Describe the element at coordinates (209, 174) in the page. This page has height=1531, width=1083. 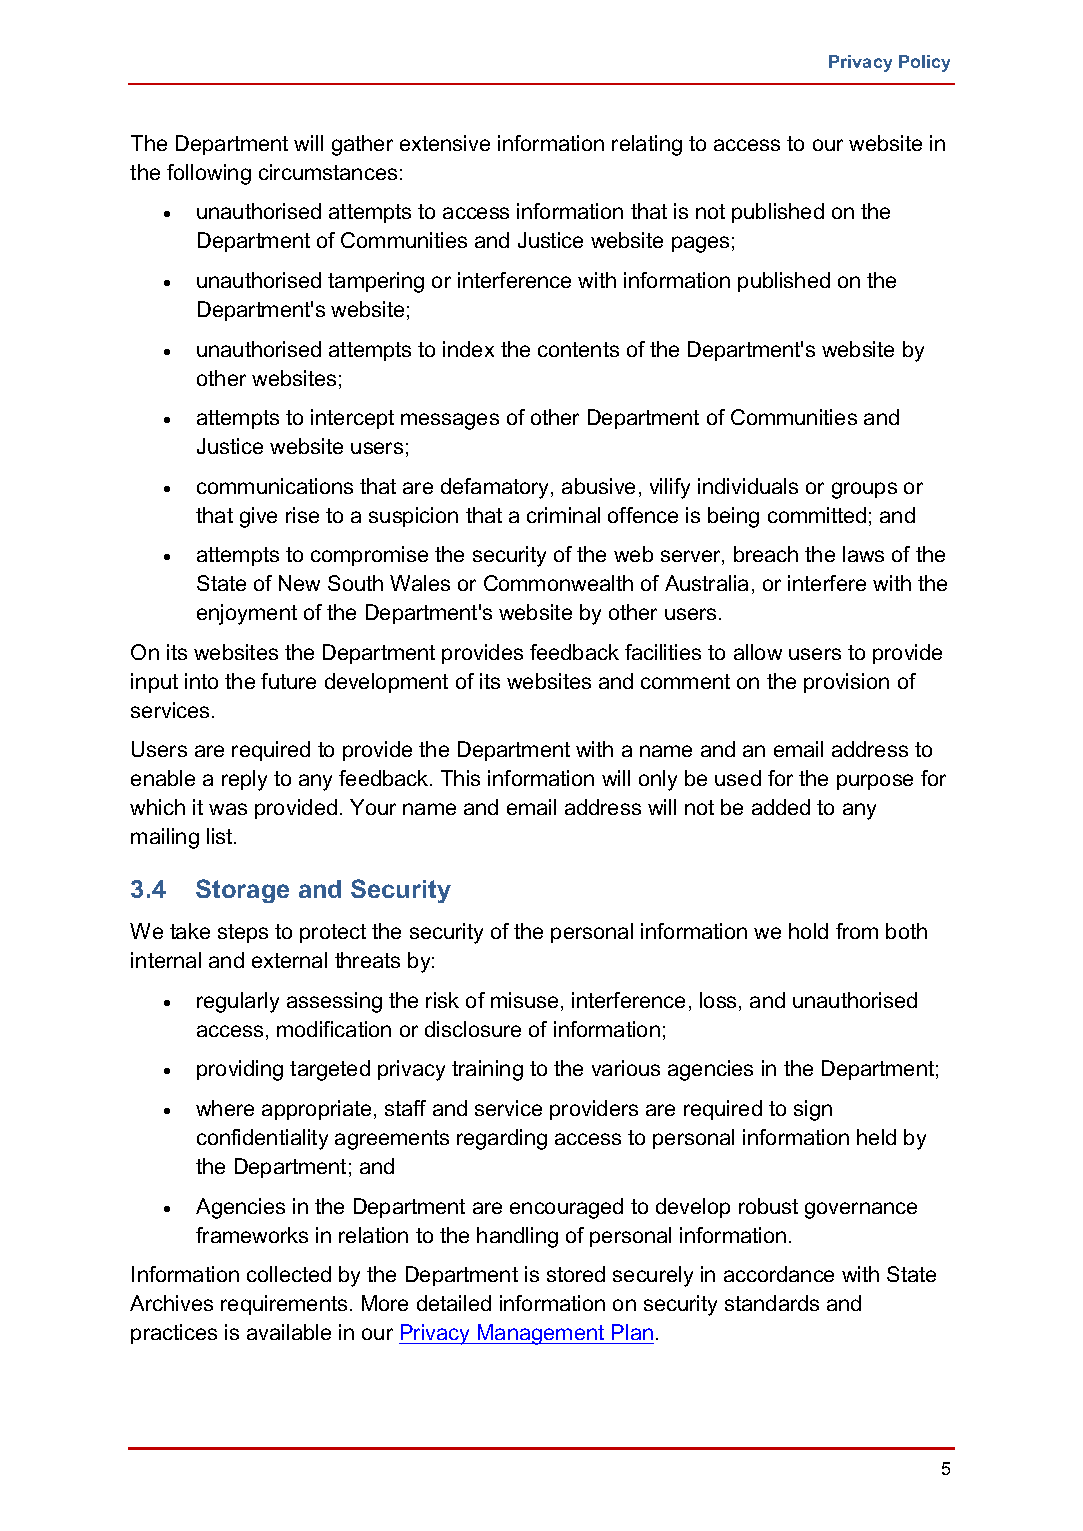
I see `following` at that location.
